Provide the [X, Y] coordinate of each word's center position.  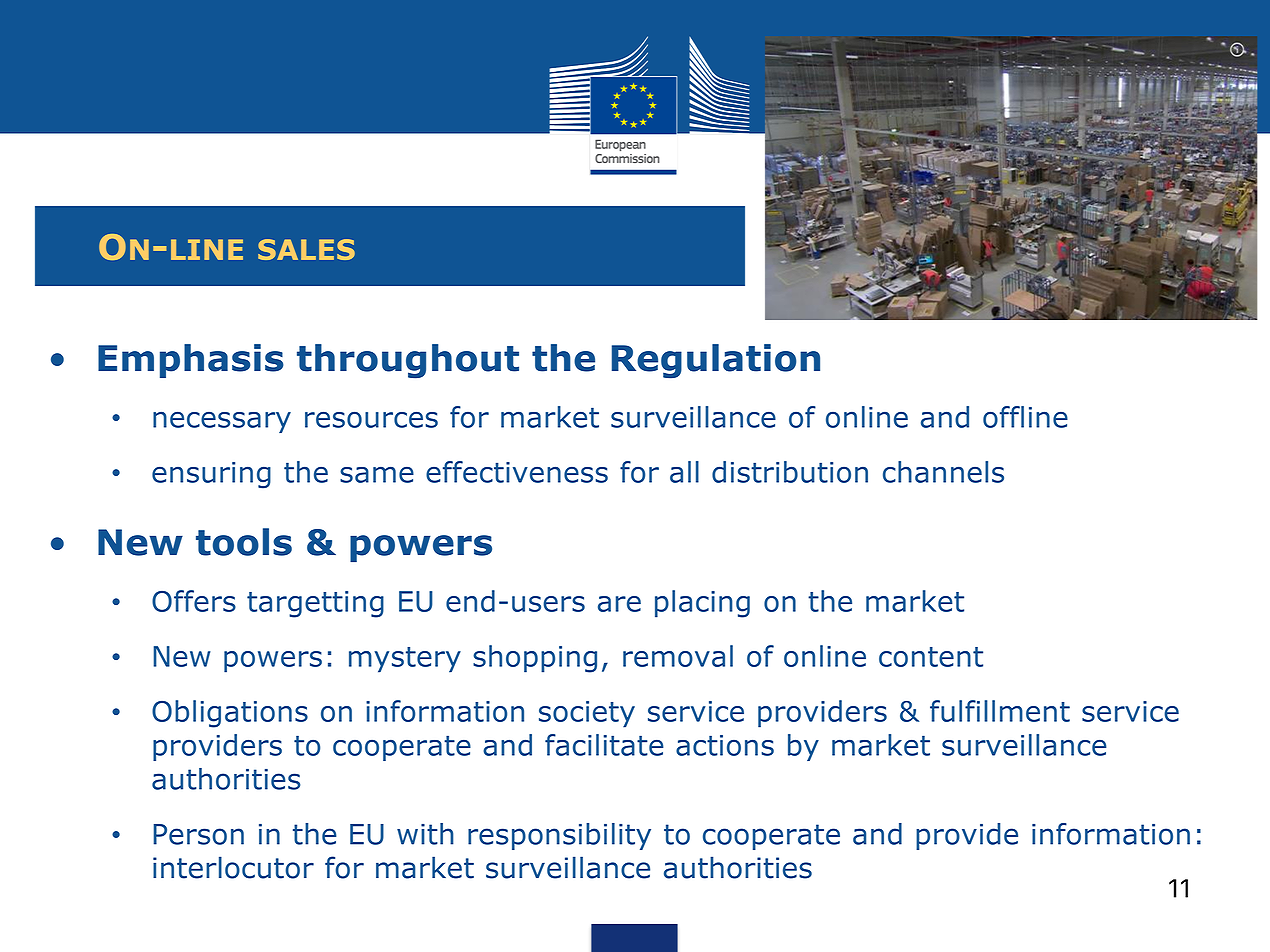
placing [702, 604]
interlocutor [233, 867]
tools [244, 542]
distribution [790, 472]
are [619, 604]
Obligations [230, 714]
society [587, 714]
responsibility [559, 836]
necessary [222, 422]
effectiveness [517, 472]
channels [943, 472]
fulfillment [1000, 711]
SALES [306, 249]
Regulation [716, 361]
